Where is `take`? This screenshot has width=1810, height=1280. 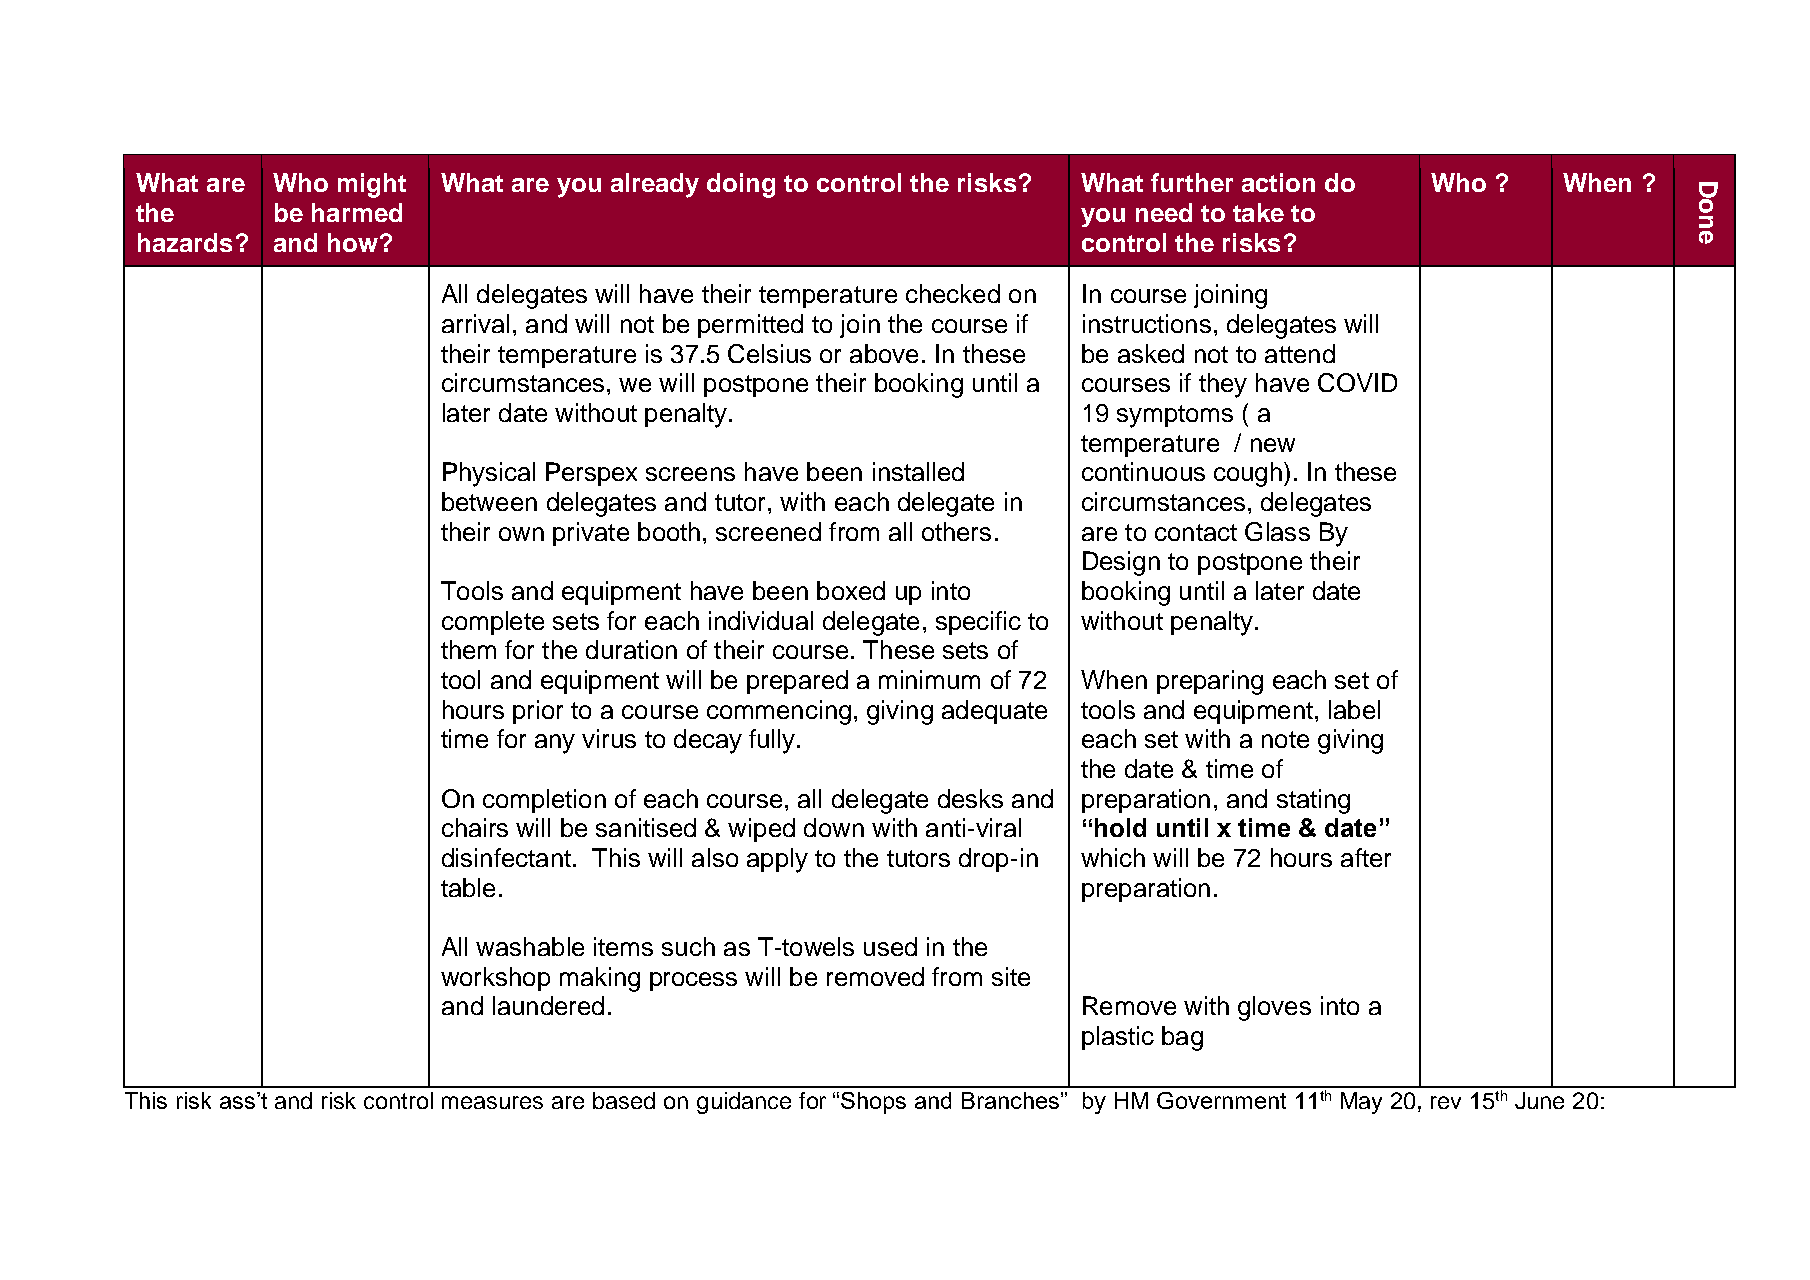 take is located at coordinates (1258, 212).
